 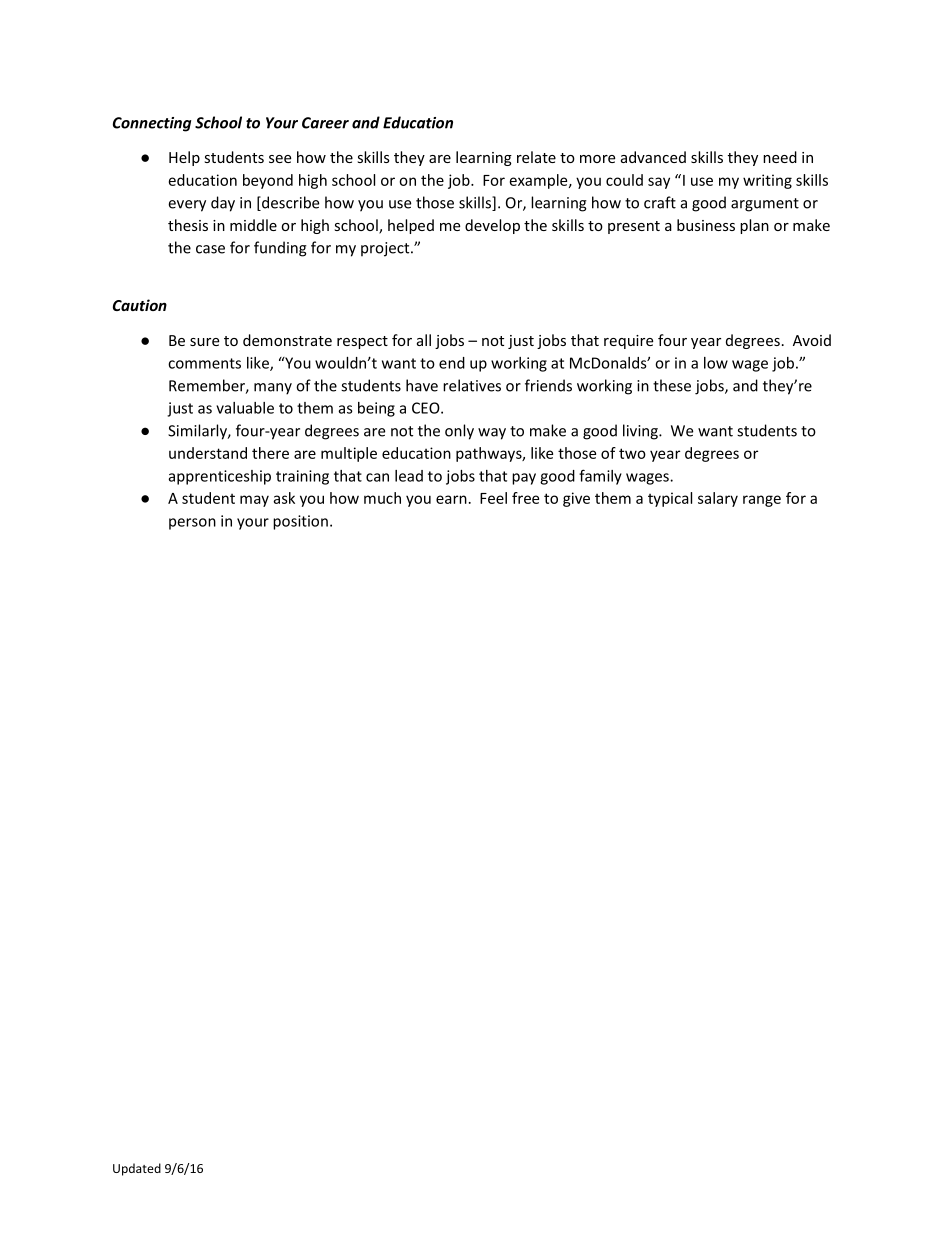 I want to click on range, so click(x=762, y=501).
